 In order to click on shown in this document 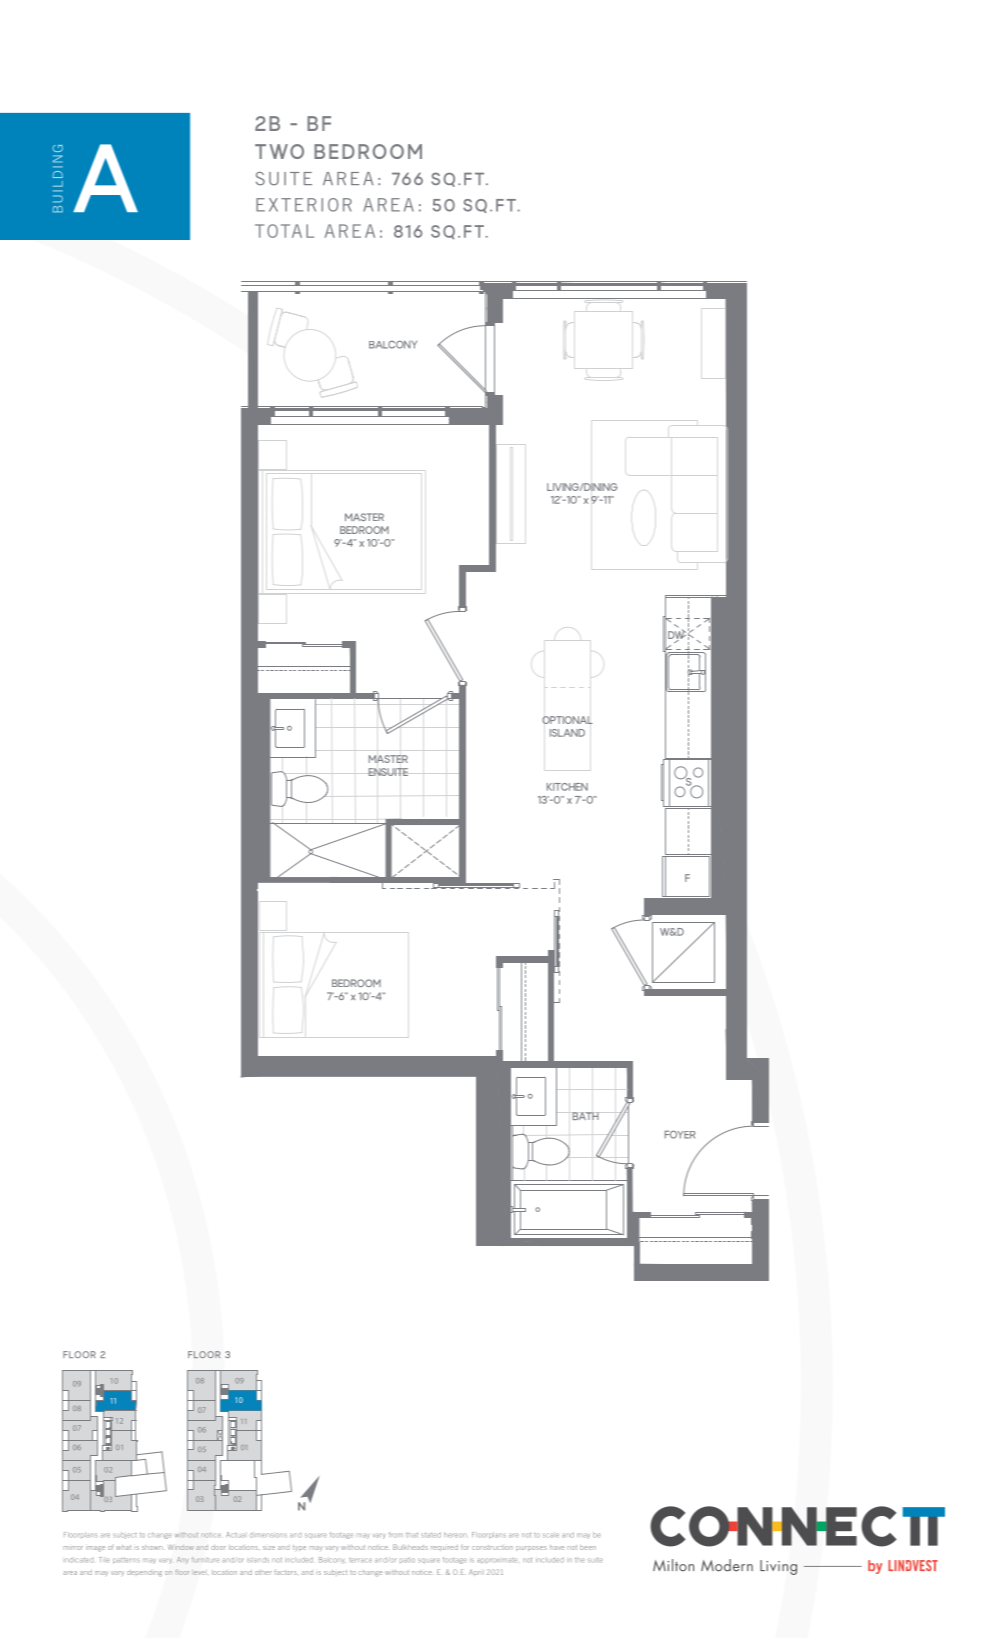, I will do `click(153, 1548)`.
